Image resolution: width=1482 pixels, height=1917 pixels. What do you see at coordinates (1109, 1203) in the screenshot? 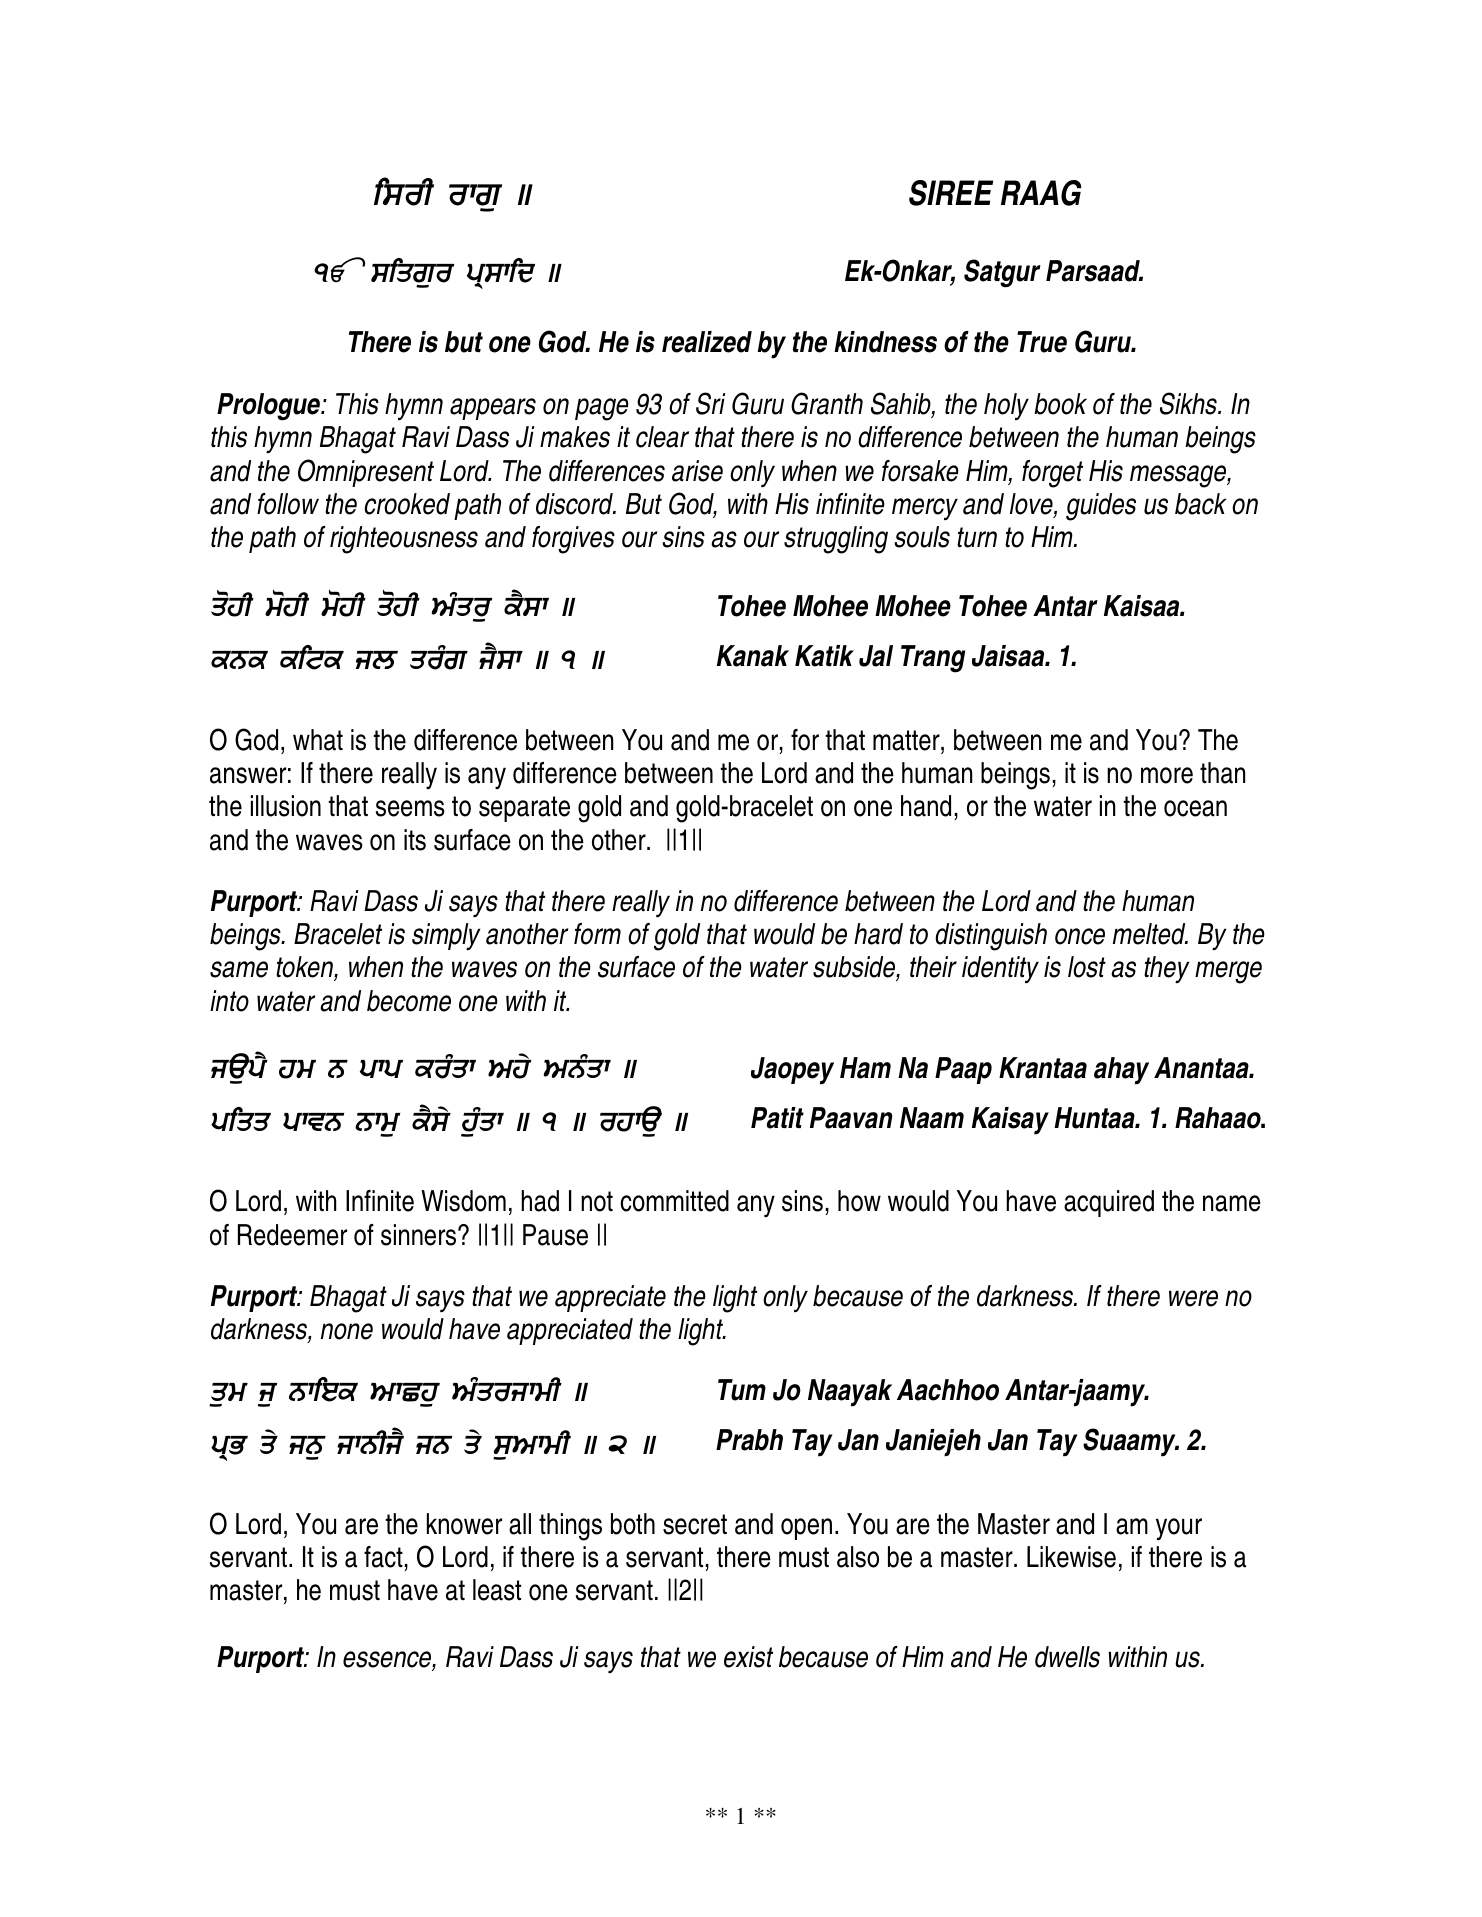
I see `acquired` at bounding box center [1109, 1203].
